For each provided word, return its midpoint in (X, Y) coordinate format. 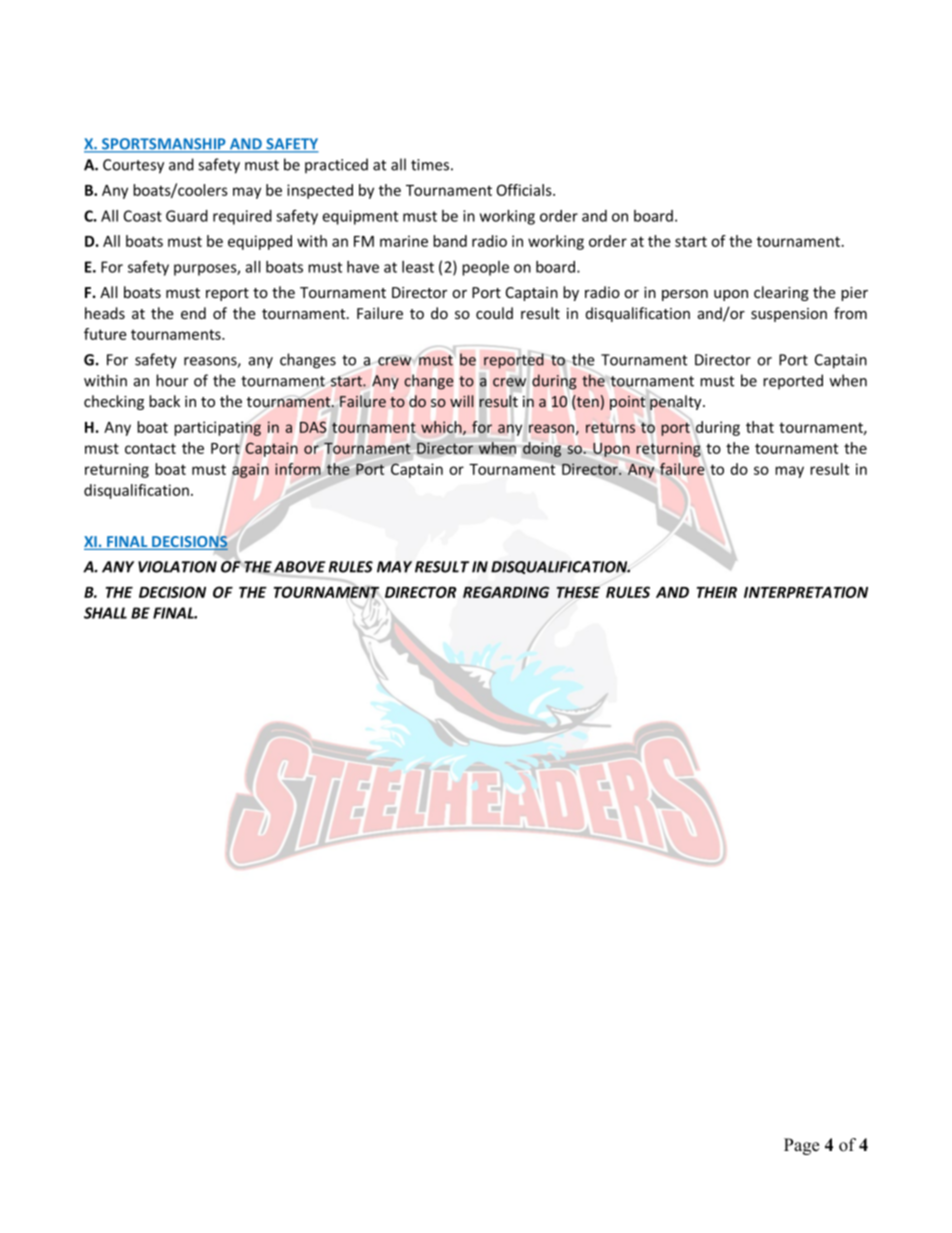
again (250, 470)
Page (801, 1146)
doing (542, 449)
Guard (187, 216)
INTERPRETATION (806, 592)
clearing (781, 293)
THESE (578, 592)
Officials (525, 190)
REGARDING (506, 592)
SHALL (105, 613)
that (760, 427)
